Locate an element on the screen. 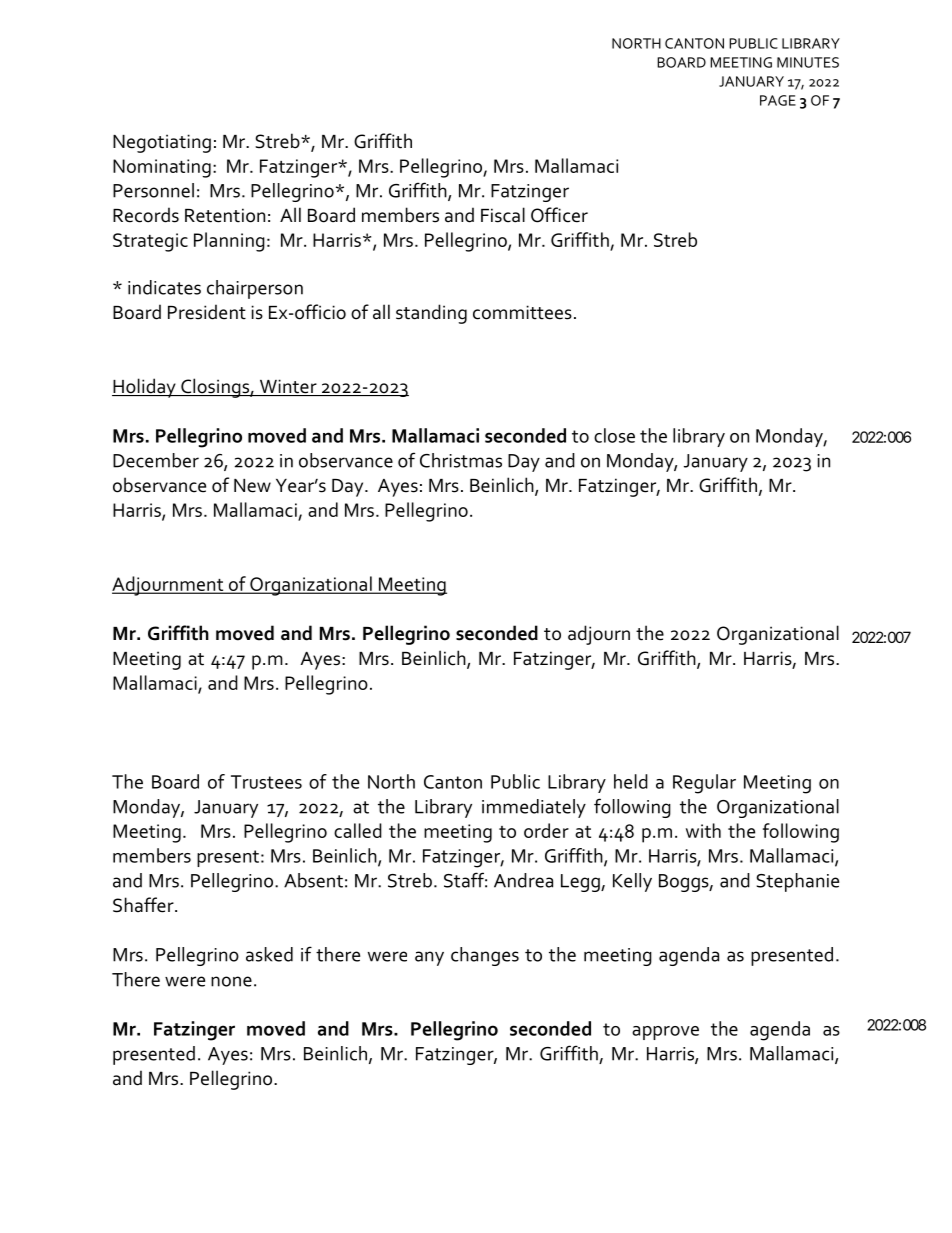 Image resolution: width=952 pixels, height=1233 pixels. changes is located at coordinates (485, 956).
